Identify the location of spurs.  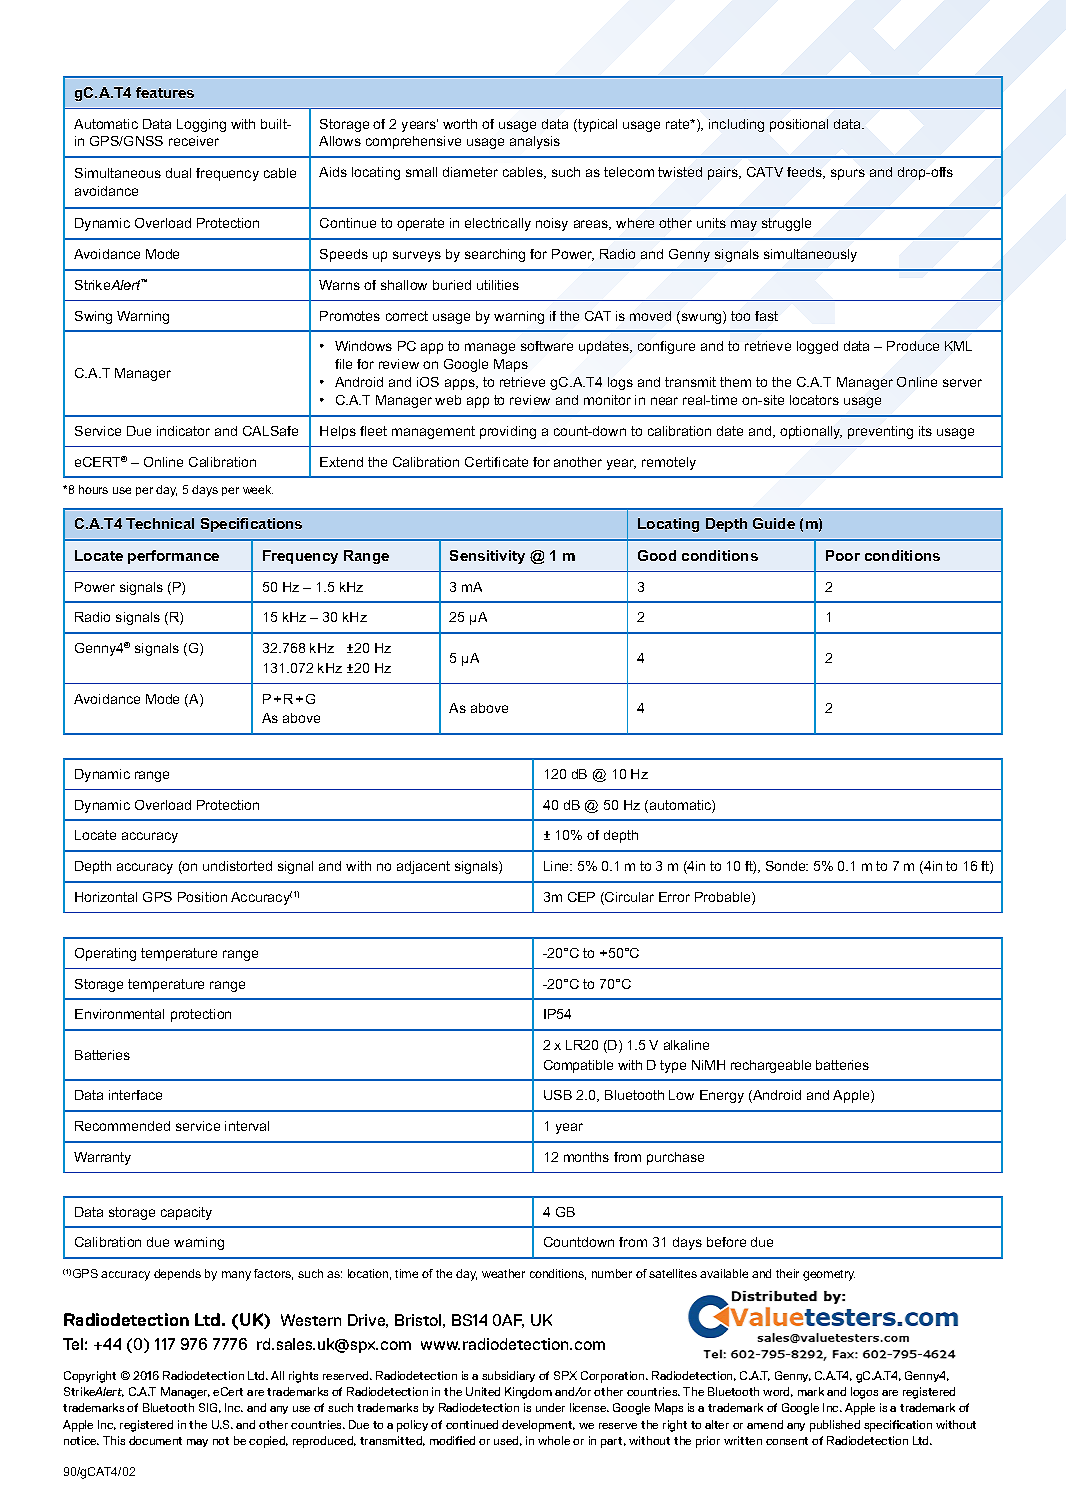
(848, 174).
